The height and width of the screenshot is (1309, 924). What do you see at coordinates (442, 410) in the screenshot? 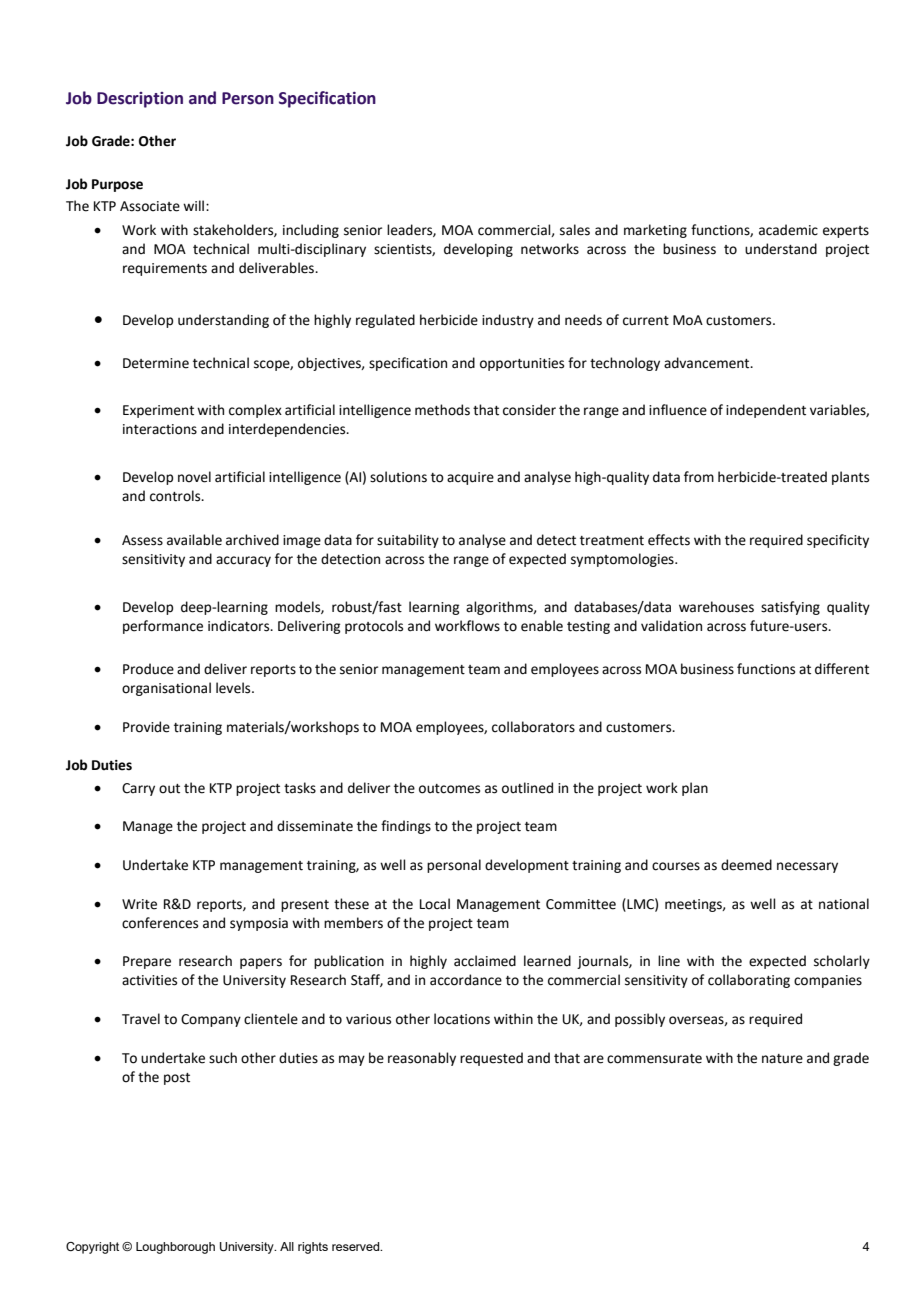
I see `methods` at bounding box center [442, 410].
